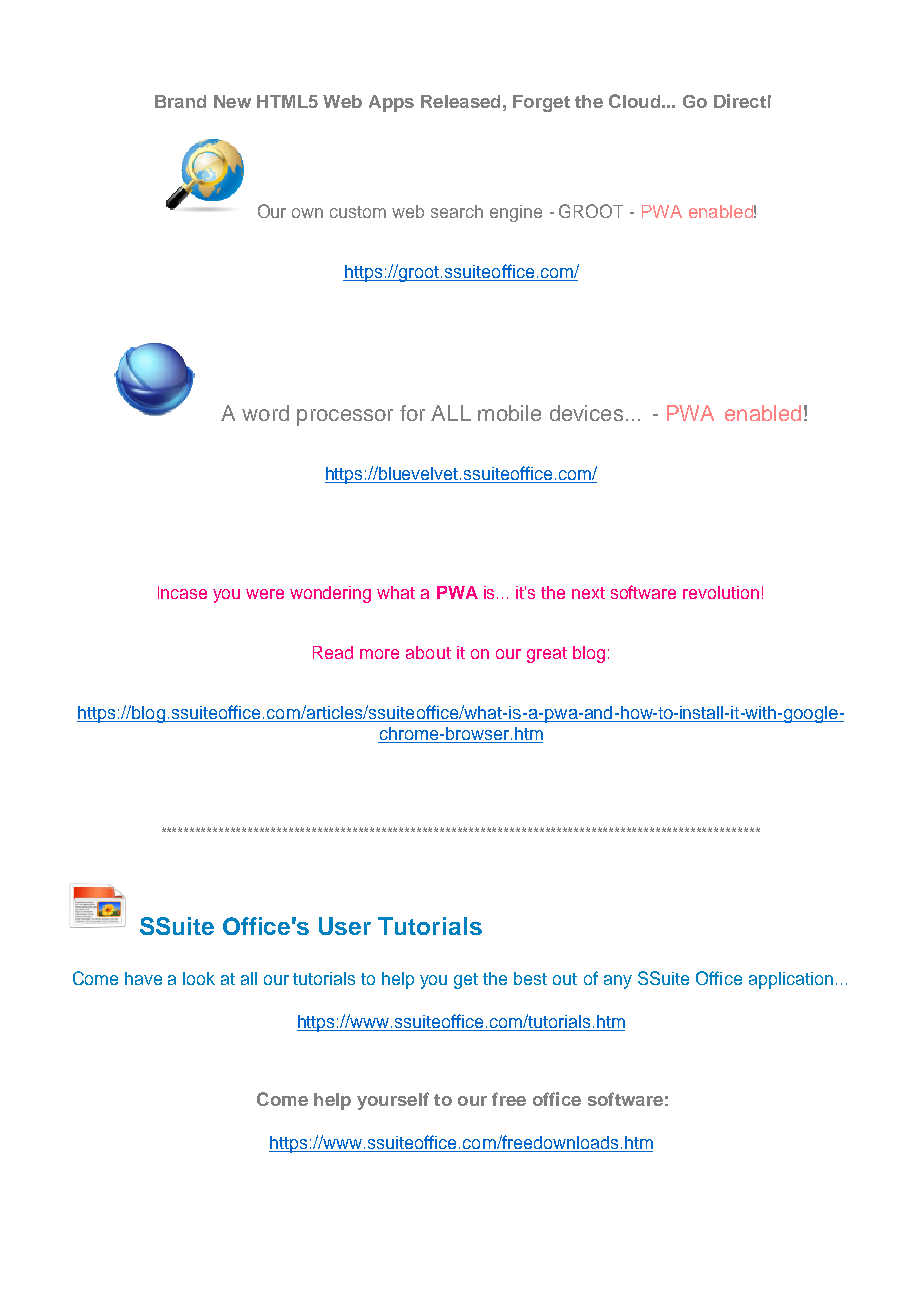 This image has width=924, height=1308. What do you see at coordinates (199, 978) in the image?
I see `look` at bounding box center [199, 978].
